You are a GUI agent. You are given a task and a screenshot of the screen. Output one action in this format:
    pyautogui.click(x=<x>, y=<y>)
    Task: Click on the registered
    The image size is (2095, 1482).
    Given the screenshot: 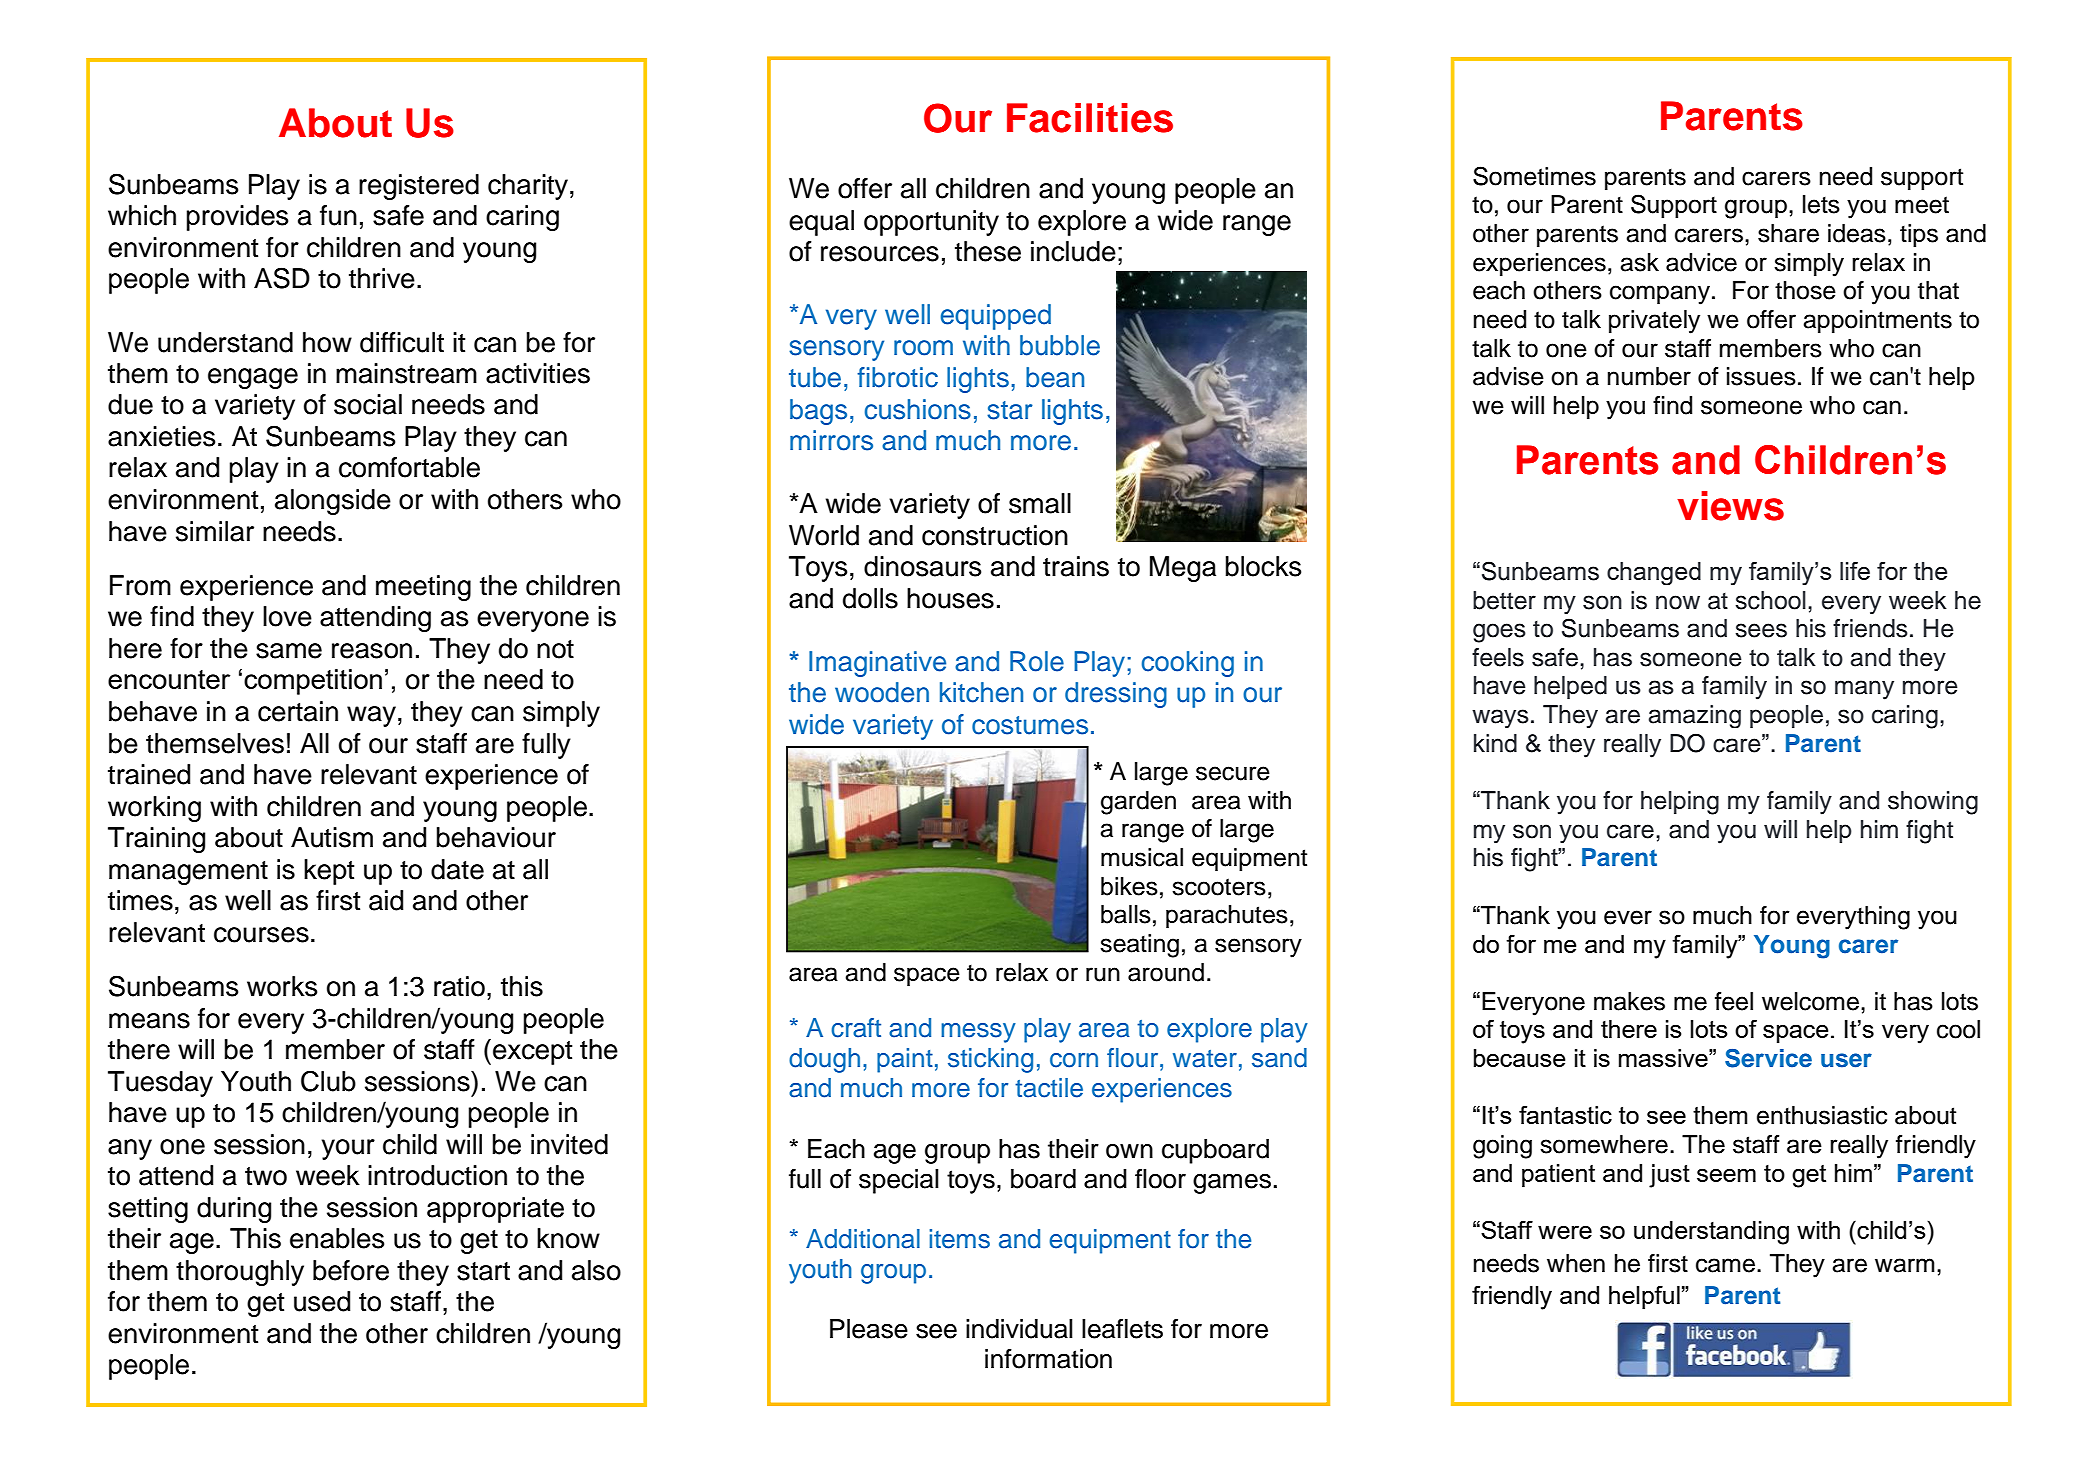 What is the action you would take?
    pyautogui.click(x=419, y=187)
